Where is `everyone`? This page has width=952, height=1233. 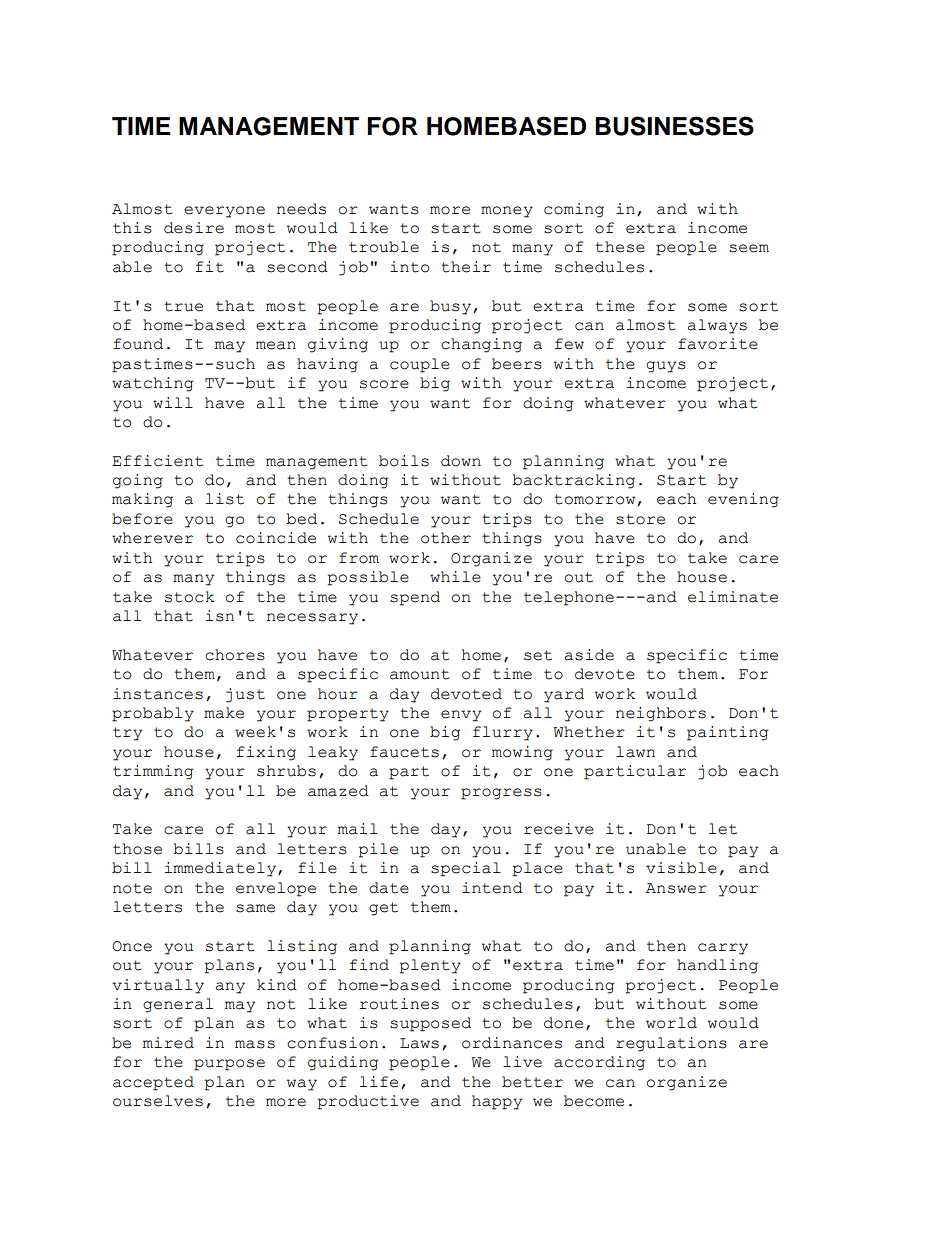 everyone is located at coordinates (224, 212).
